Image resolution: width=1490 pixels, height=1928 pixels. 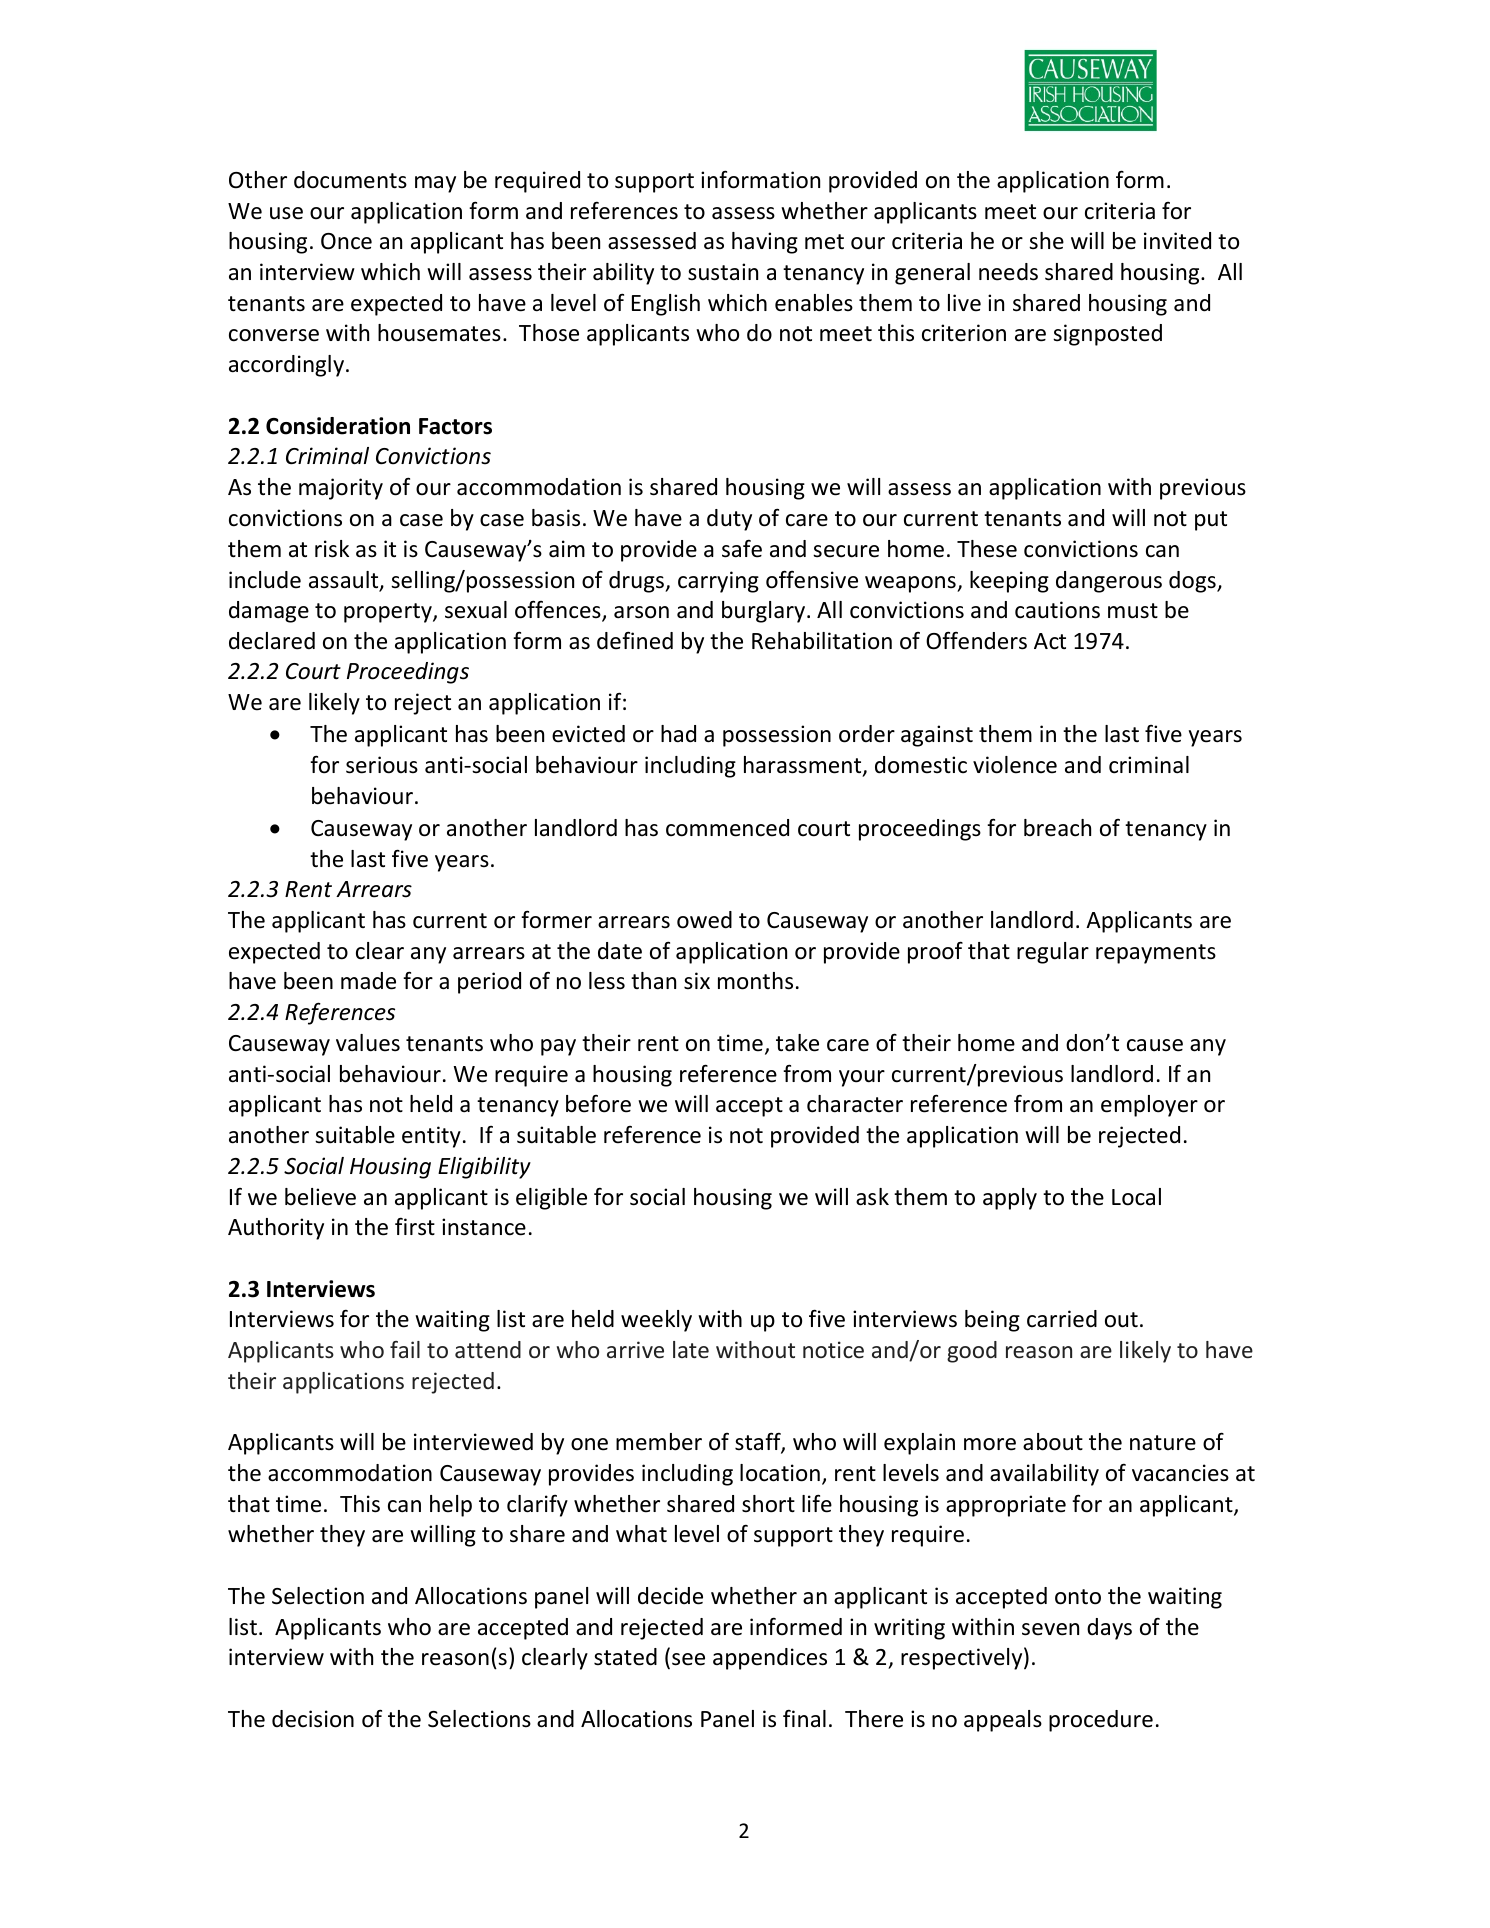 I want to click on decision, so click(x=313, y=1719).
